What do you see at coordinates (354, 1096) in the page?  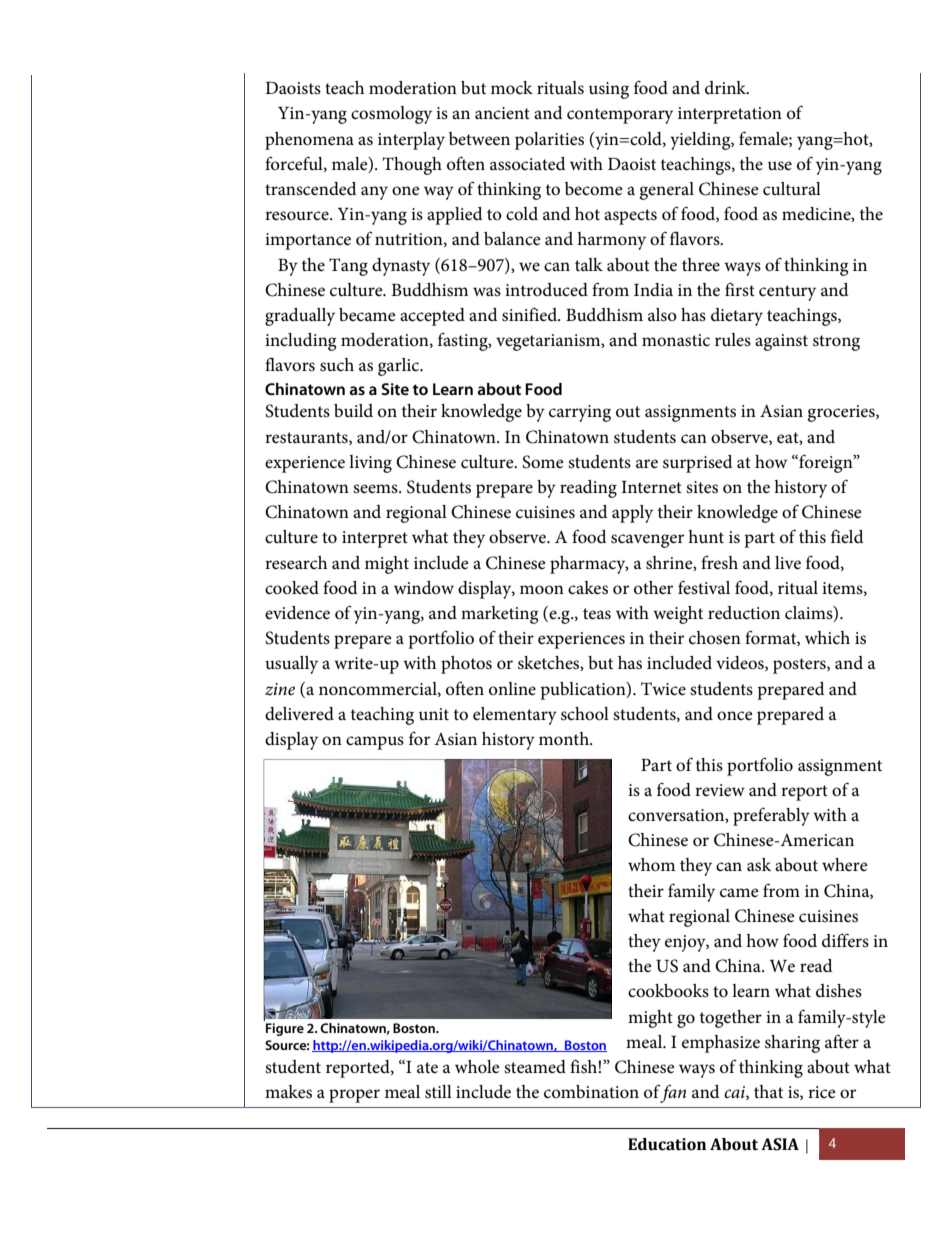 I see `proper` at bounding box center [354, 1096].
